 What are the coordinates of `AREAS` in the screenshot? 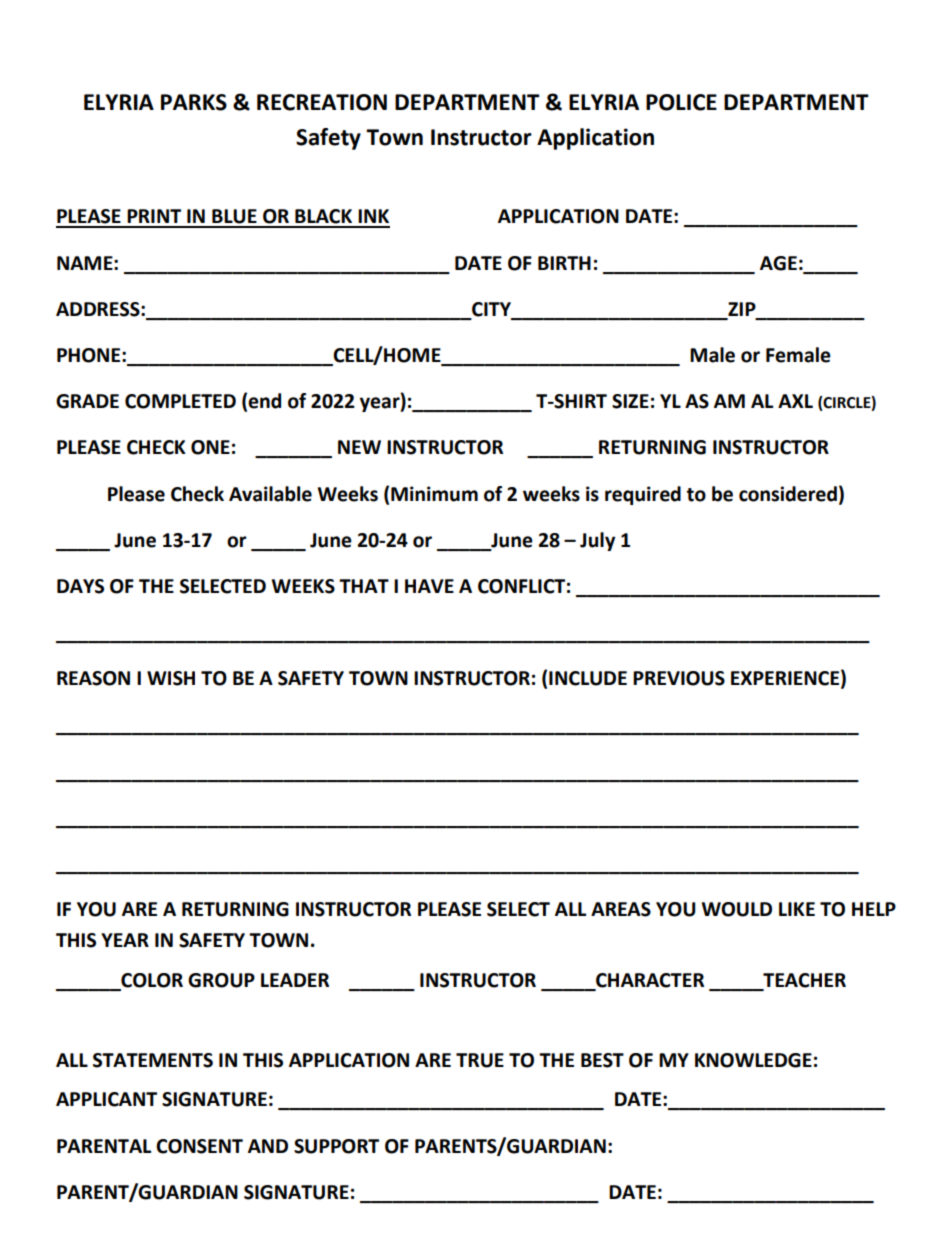 It's located at (621, 909).
